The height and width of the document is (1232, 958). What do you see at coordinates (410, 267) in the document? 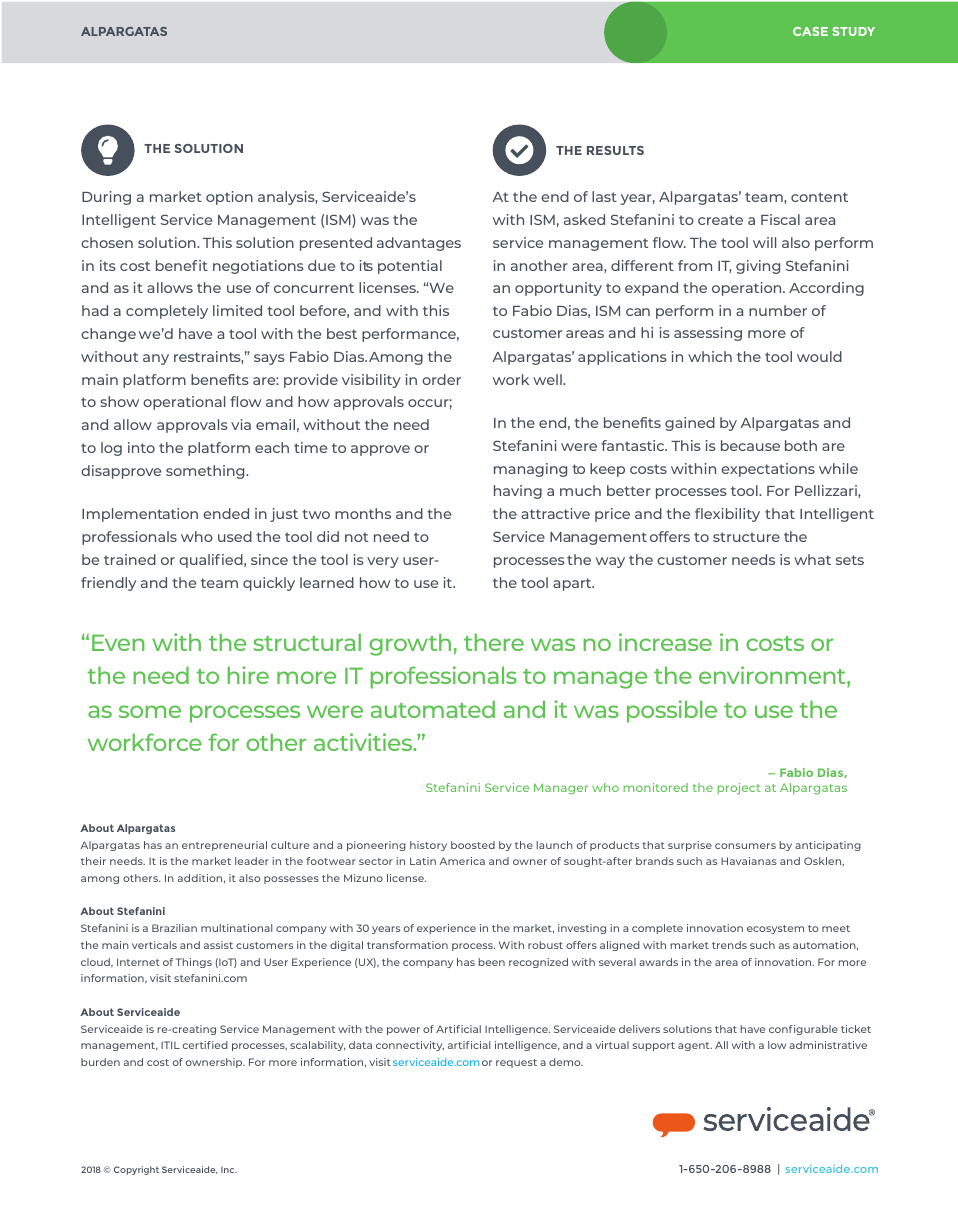
I see `potential` at bounding box center [410, 267].
